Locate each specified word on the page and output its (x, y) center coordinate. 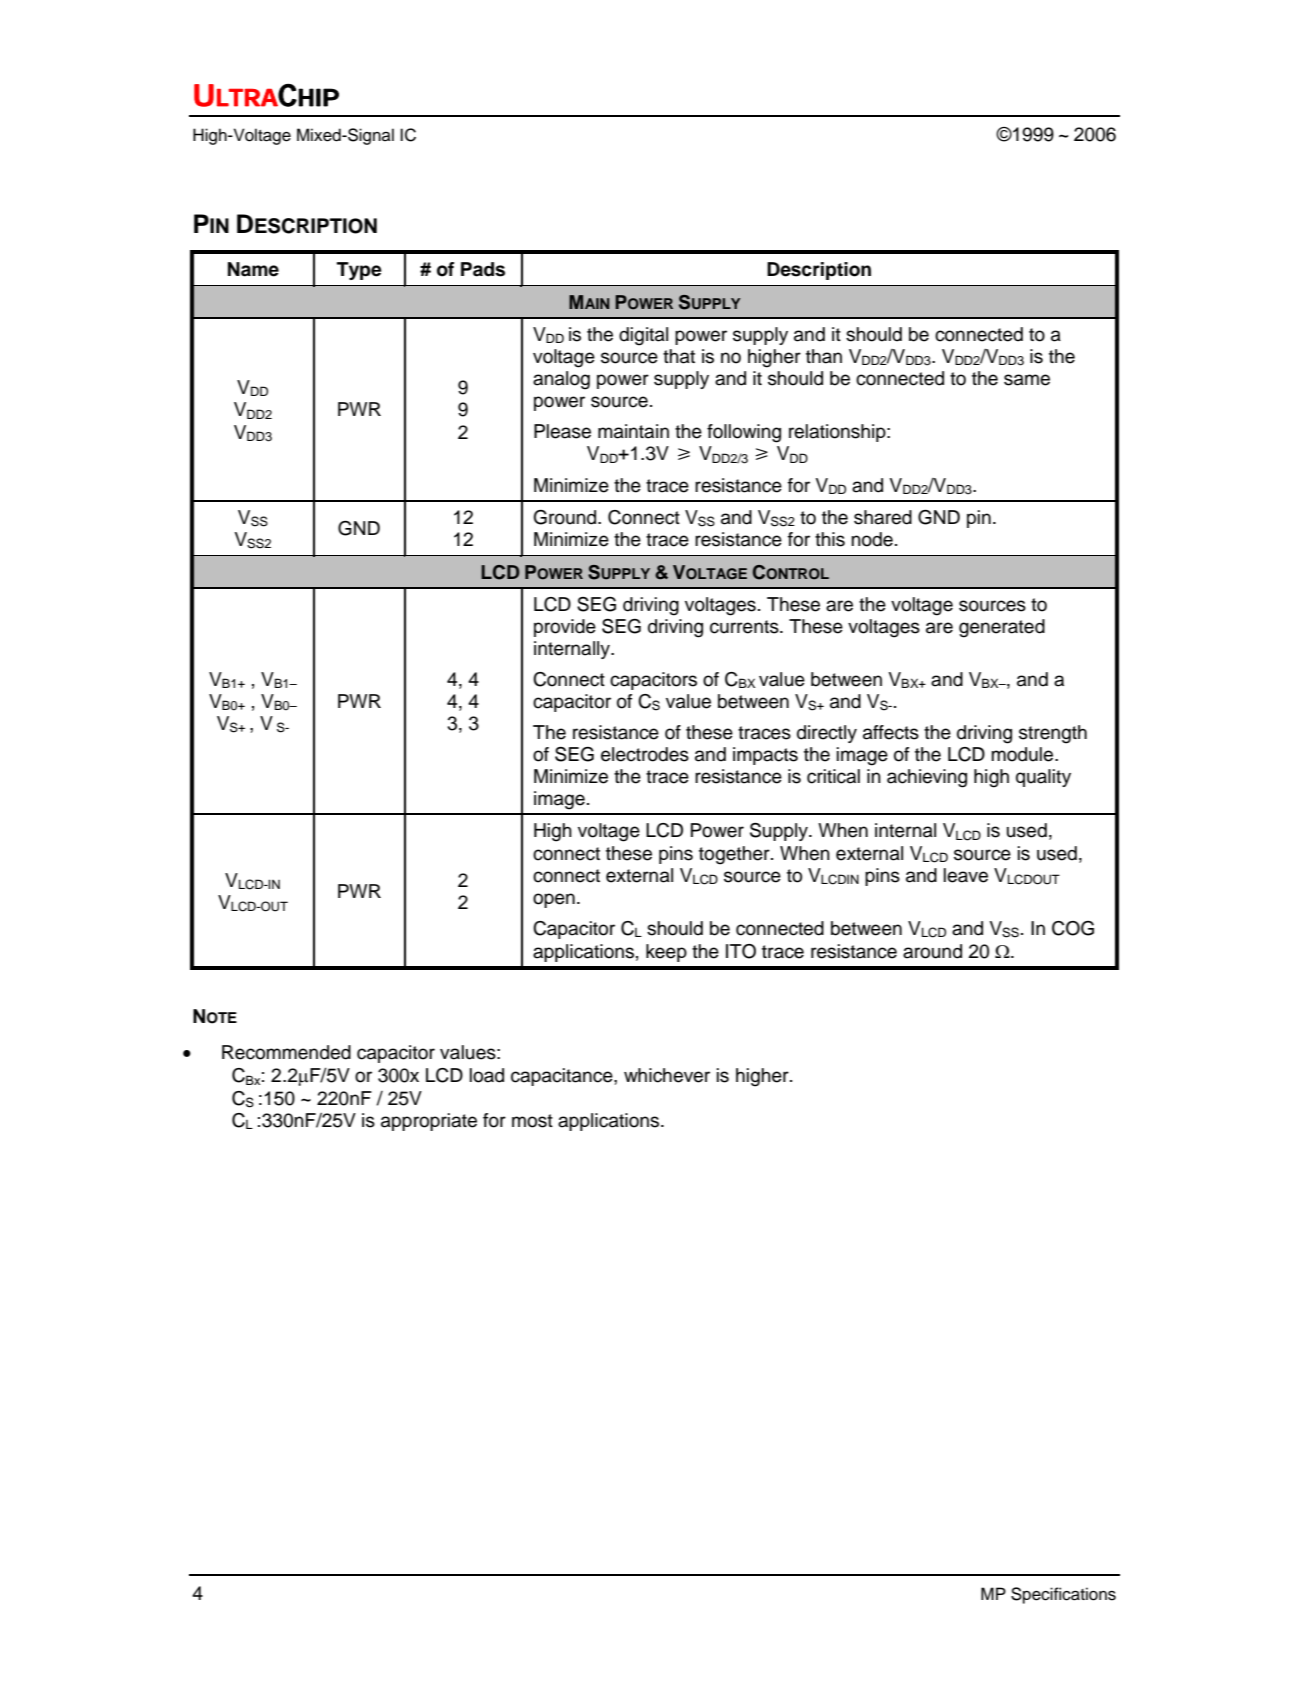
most (532, 1121)
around (932, 951)
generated (1002, 628)
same (1027, 380)
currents (745, 627)
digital (643, 336)
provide (565, 628)
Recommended (286, 1052)
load (487, 1075)
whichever (667, 1075)
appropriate (429, 1122)
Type (359, 271)
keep (666, 953)
